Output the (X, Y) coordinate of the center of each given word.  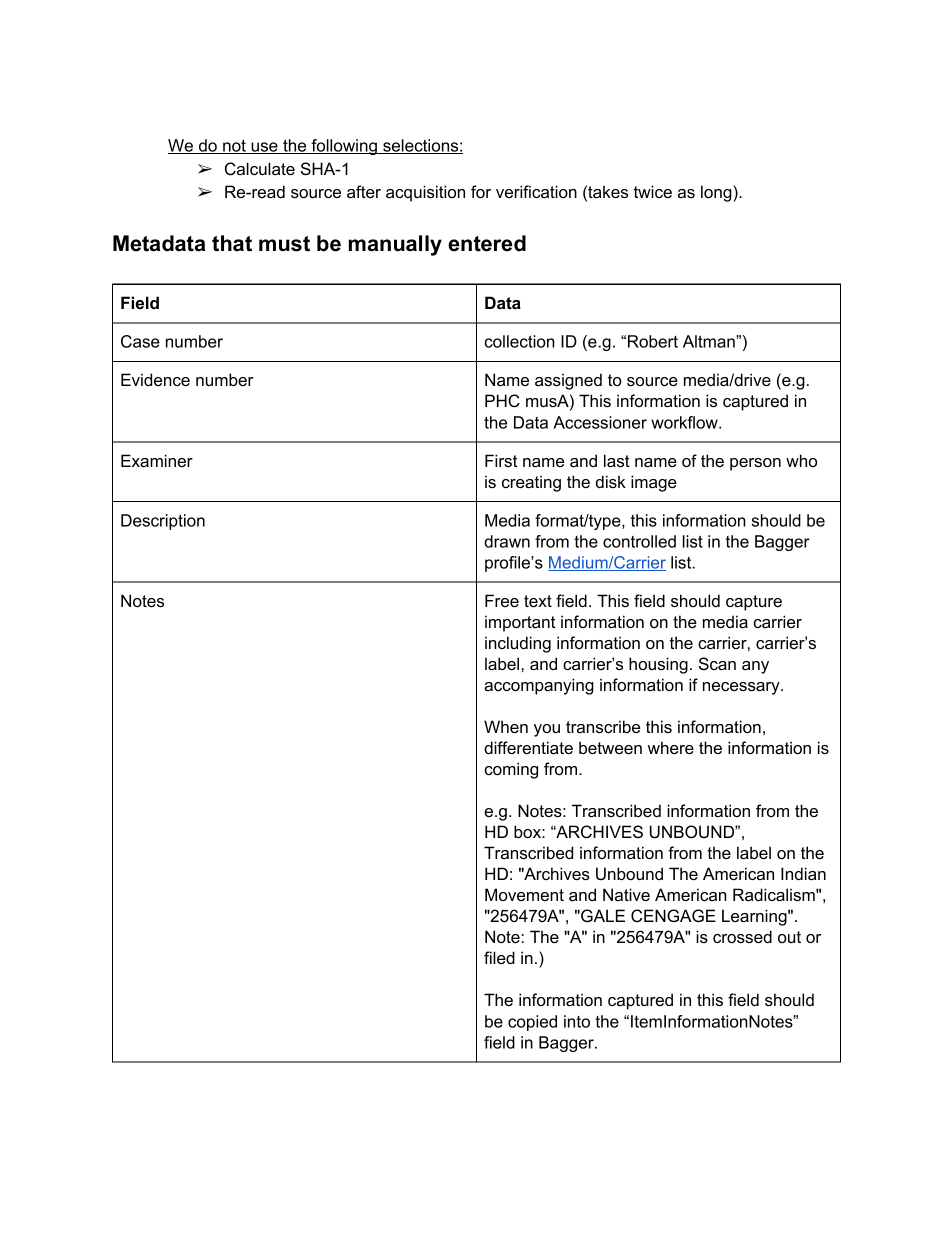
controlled (639, 541)
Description (163, 522)
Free (502, 600)
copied (532, 1023)
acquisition (425, 193)
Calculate (260, 169)
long (717, 193)
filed (499, 957)
